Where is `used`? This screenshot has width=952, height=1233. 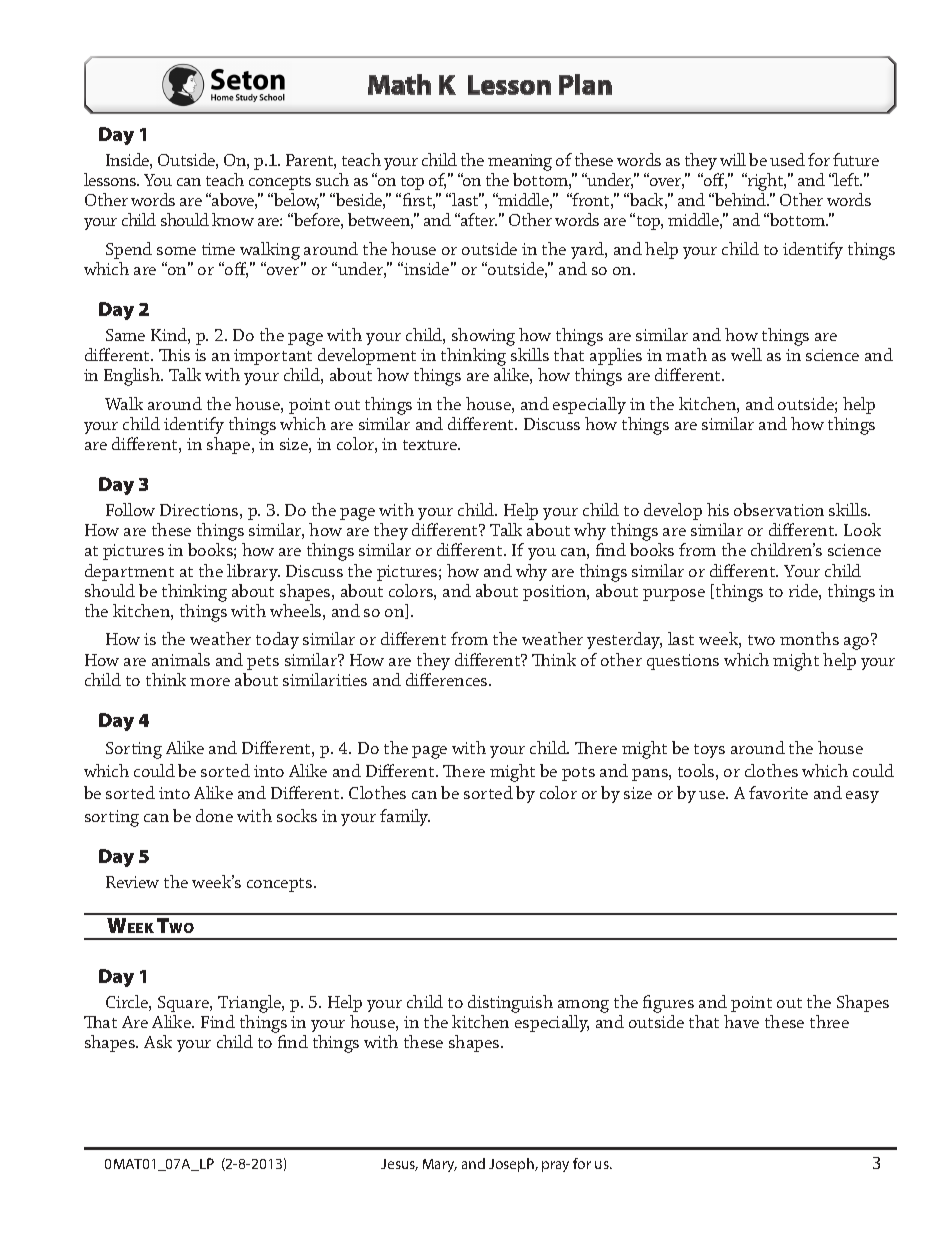 used is located at coordinates (787, 159).
